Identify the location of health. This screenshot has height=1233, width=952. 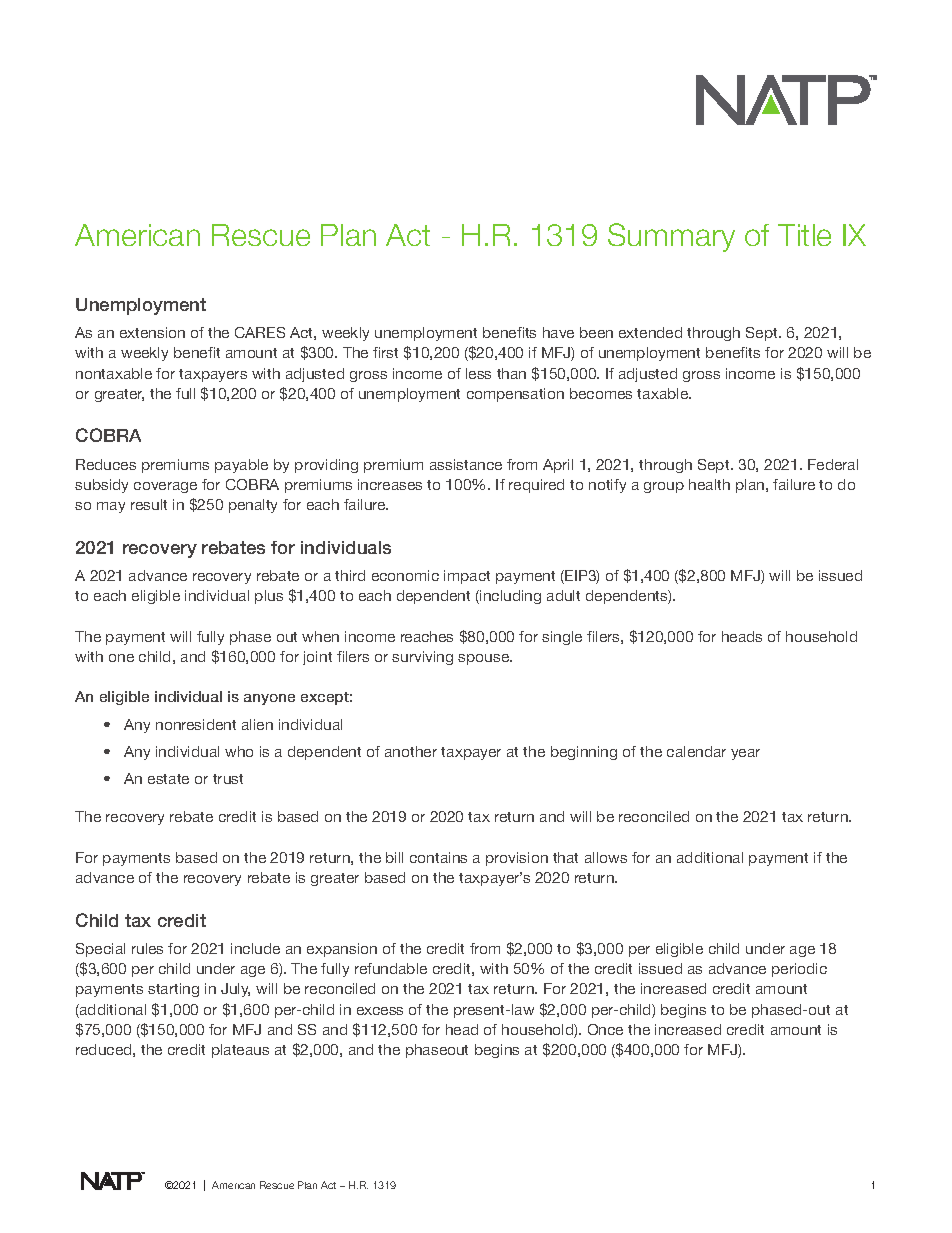
(709, 484).
